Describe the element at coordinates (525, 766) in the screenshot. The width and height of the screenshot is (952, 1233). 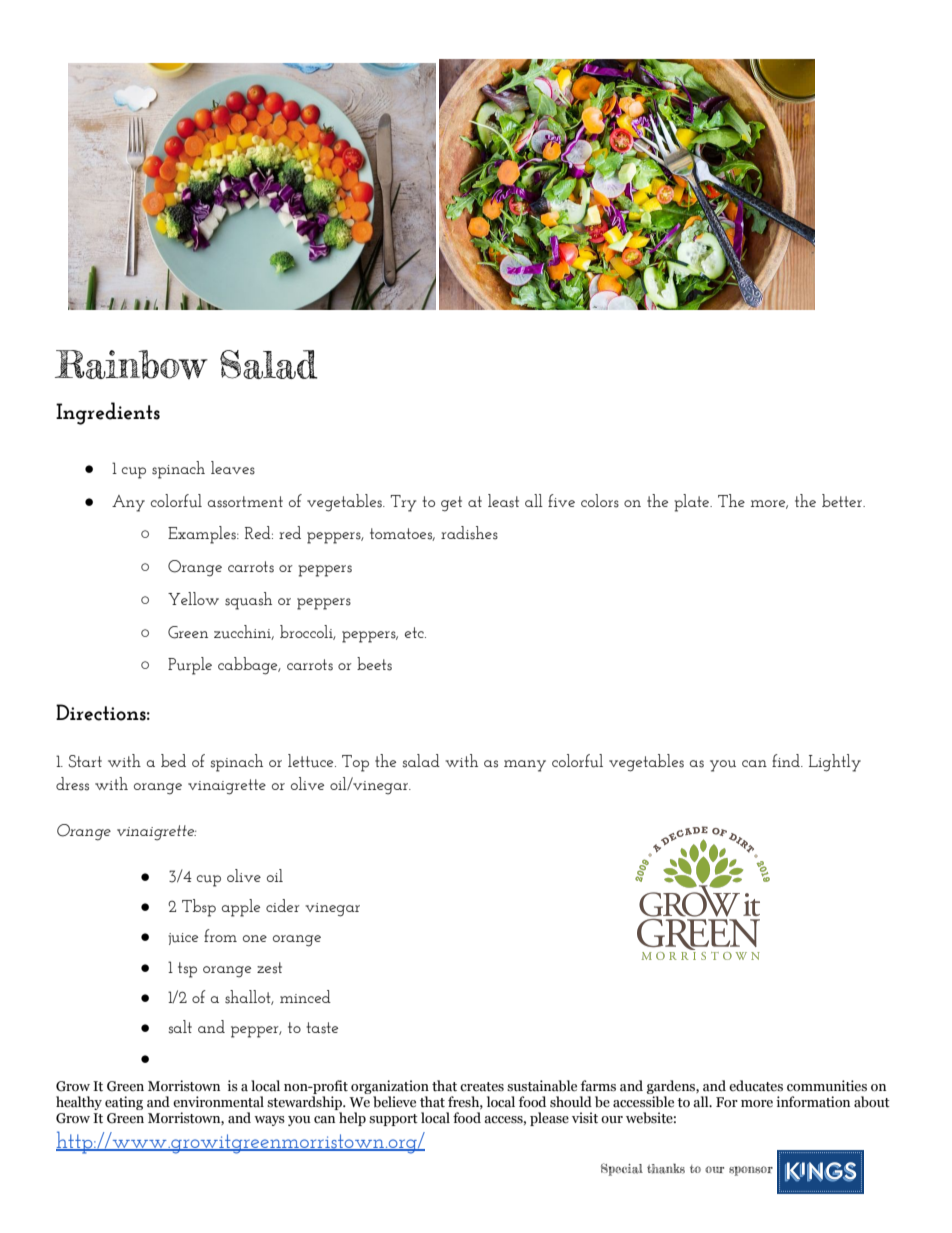
I see `many` at that location.
